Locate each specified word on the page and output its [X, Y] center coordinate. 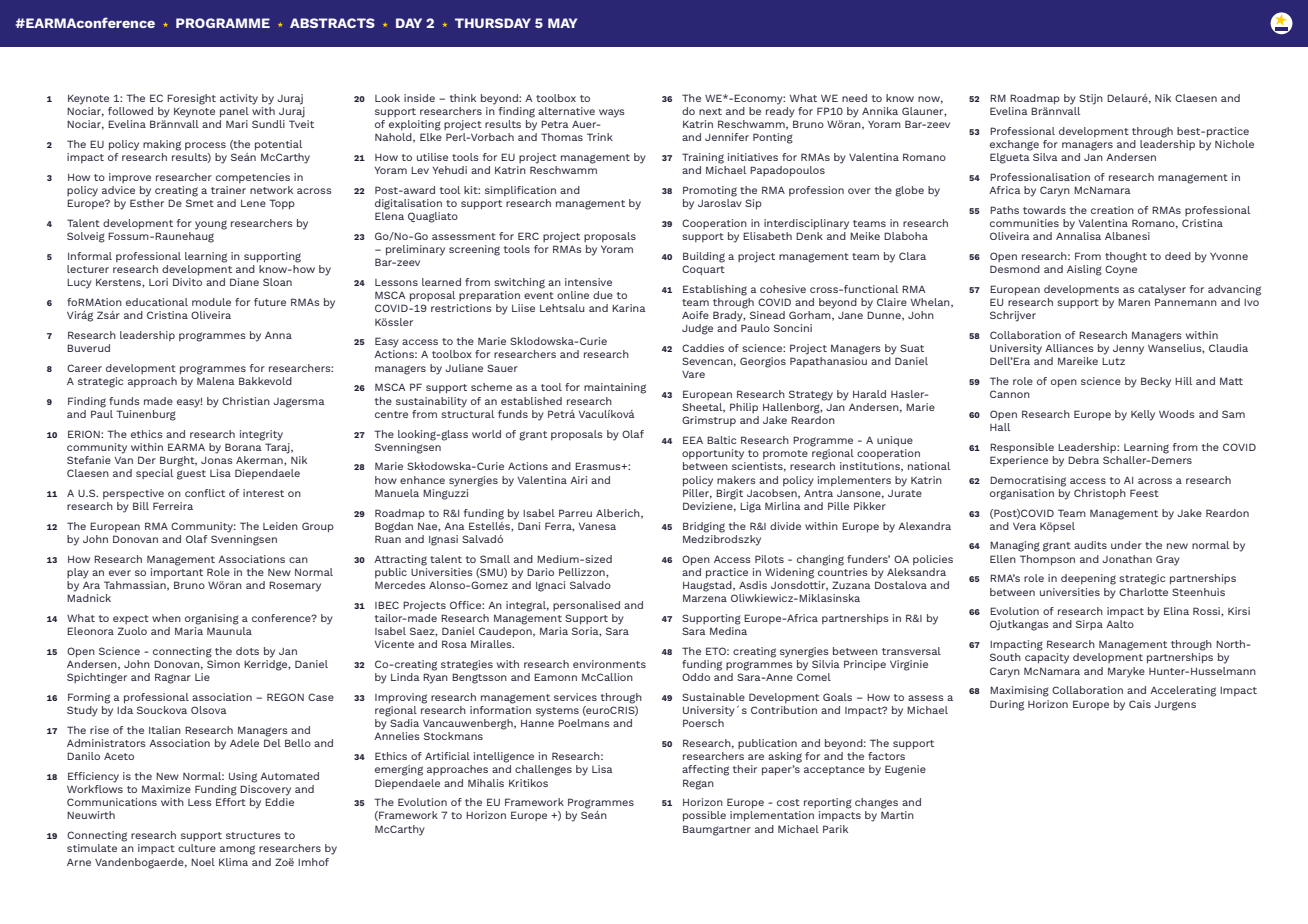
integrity [261, 435]
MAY [562, 23]
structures [253, 835]
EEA [693, 440]
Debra [1083, 460]
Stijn [1091, 99]
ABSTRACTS [332, 23]
